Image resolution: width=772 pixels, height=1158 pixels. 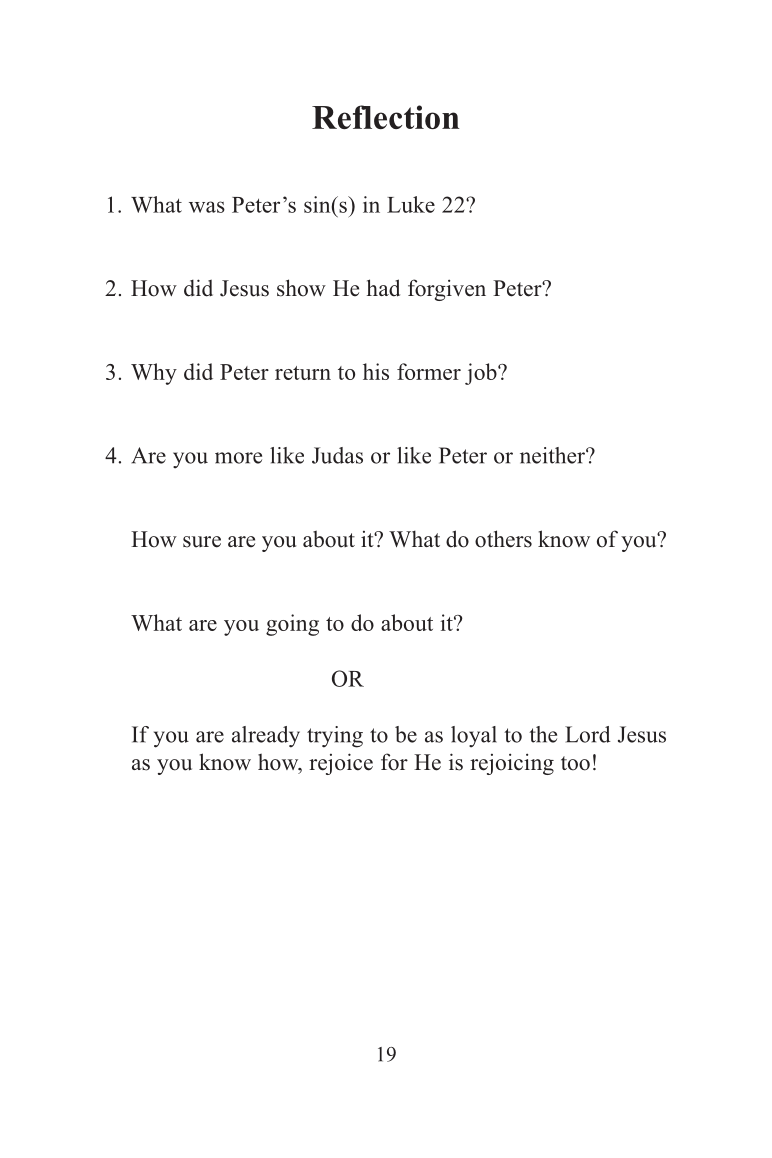 I want to click on Why, so click(x=154, y=374).
